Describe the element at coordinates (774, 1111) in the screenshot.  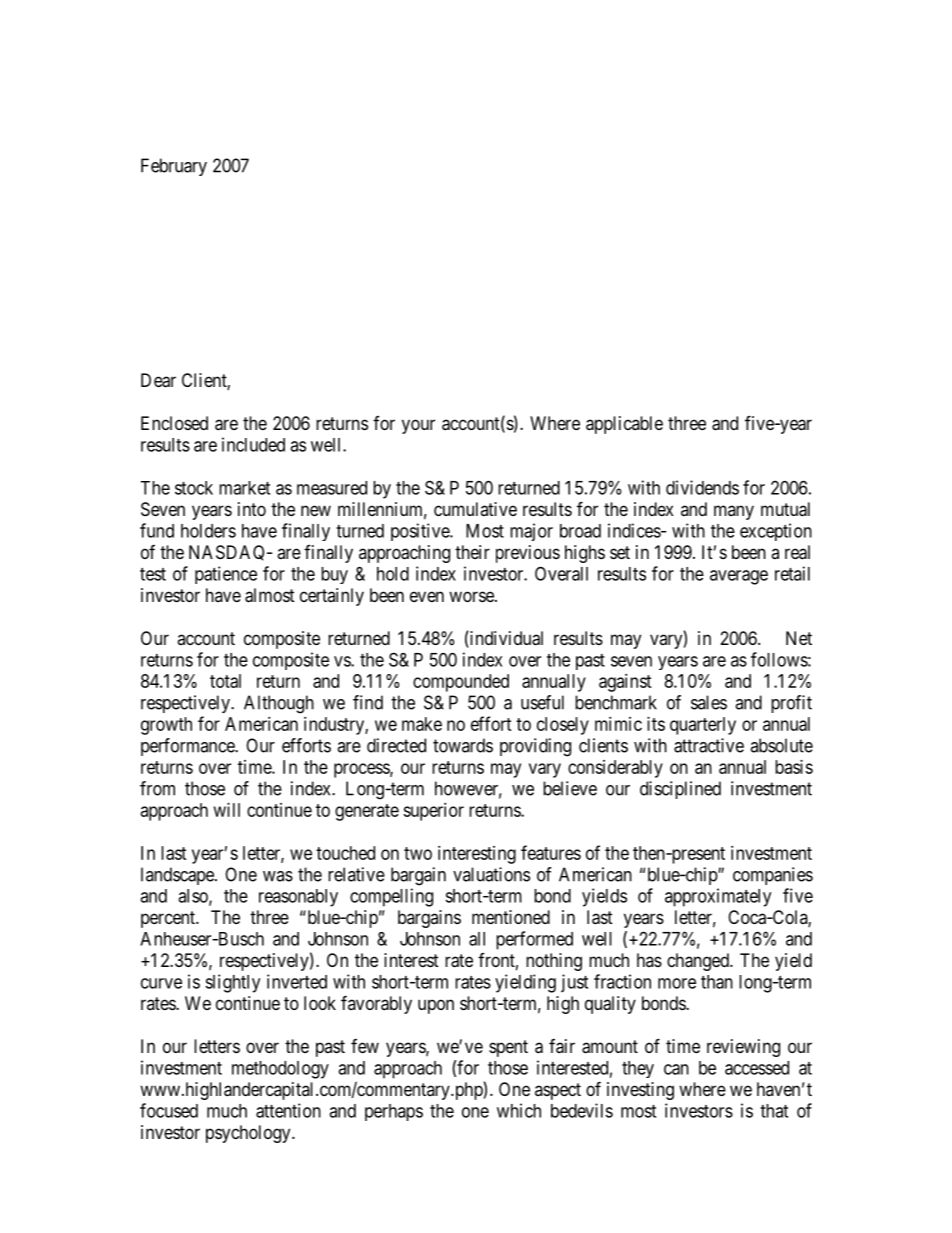
I see `that` at that location.
